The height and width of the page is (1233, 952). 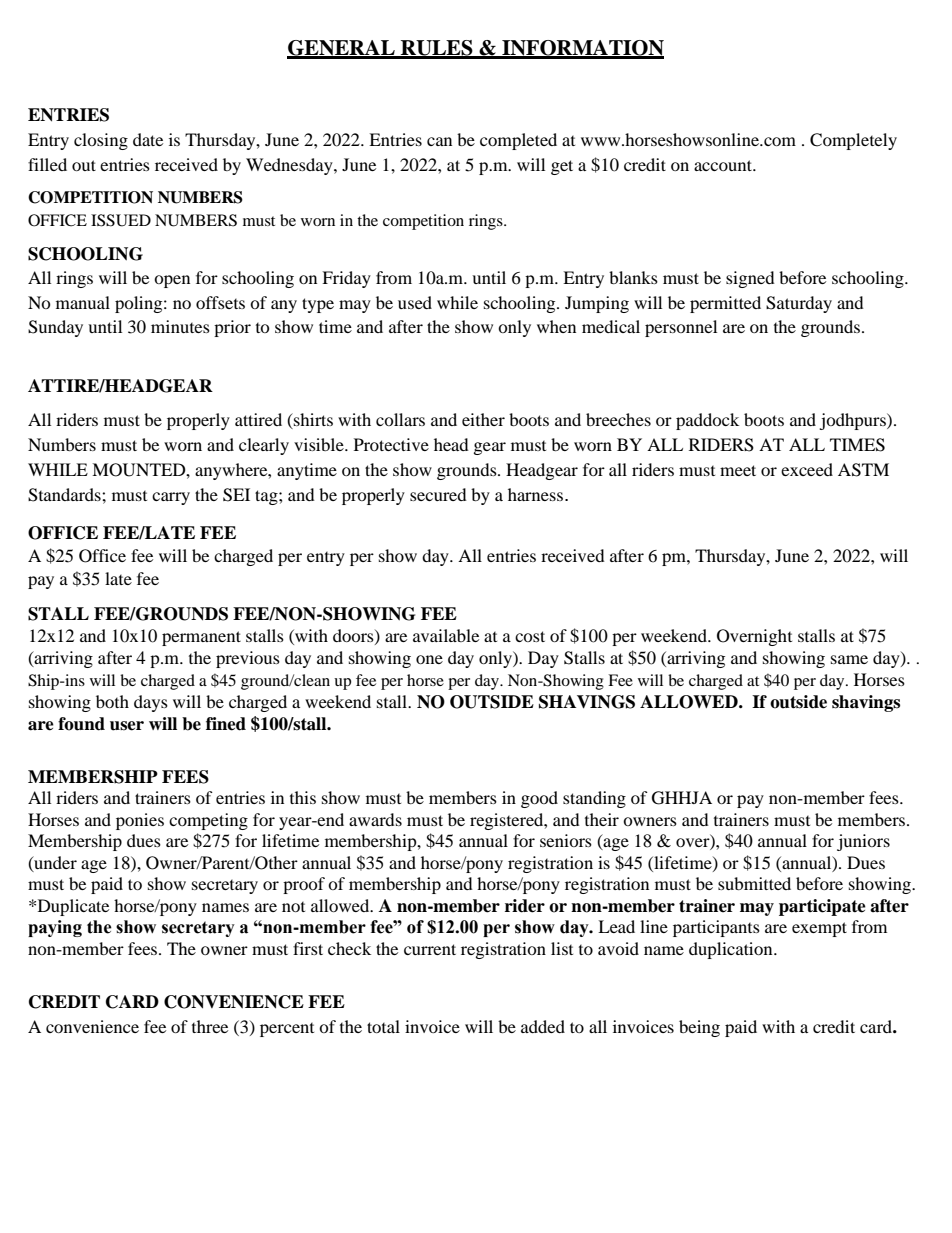 I want to click on same, so click(x=849, y=659).
